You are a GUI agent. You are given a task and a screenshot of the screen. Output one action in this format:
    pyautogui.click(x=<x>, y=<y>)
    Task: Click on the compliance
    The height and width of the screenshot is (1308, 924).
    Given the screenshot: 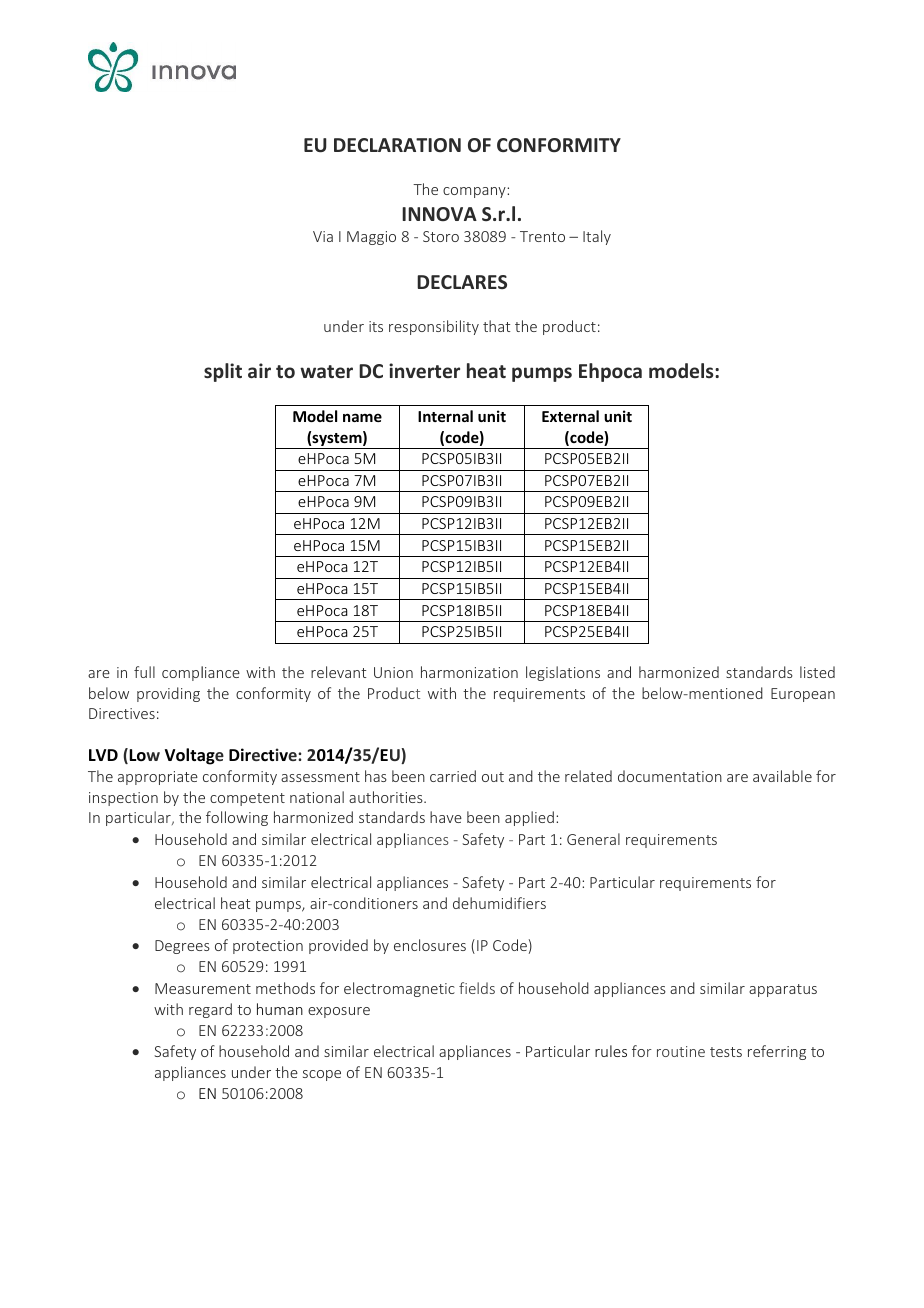 What is the action you would take?
    pyautogui.click(x=201, y=673)
